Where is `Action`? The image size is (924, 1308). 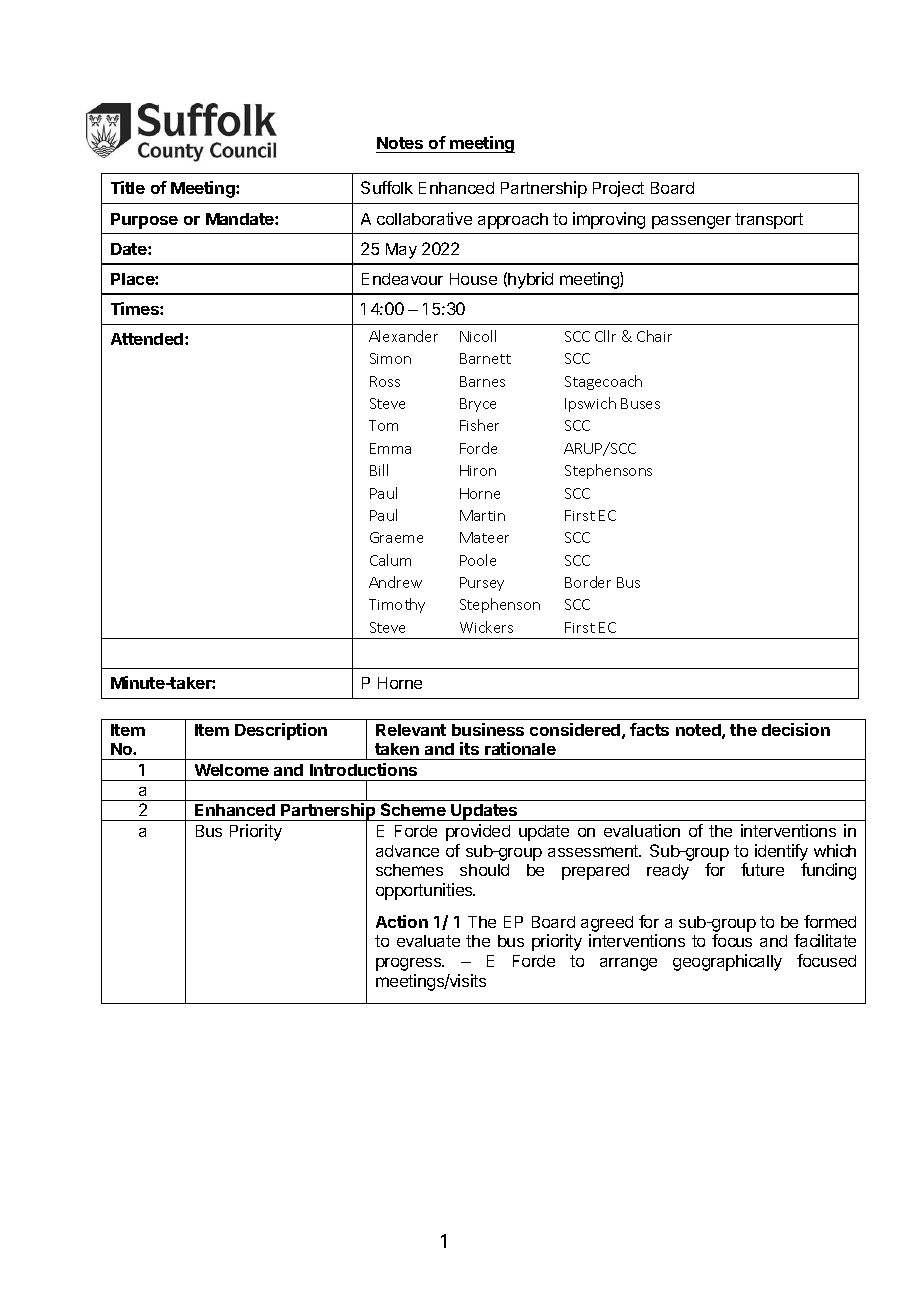 Action is located at coordinates (402, 921).
